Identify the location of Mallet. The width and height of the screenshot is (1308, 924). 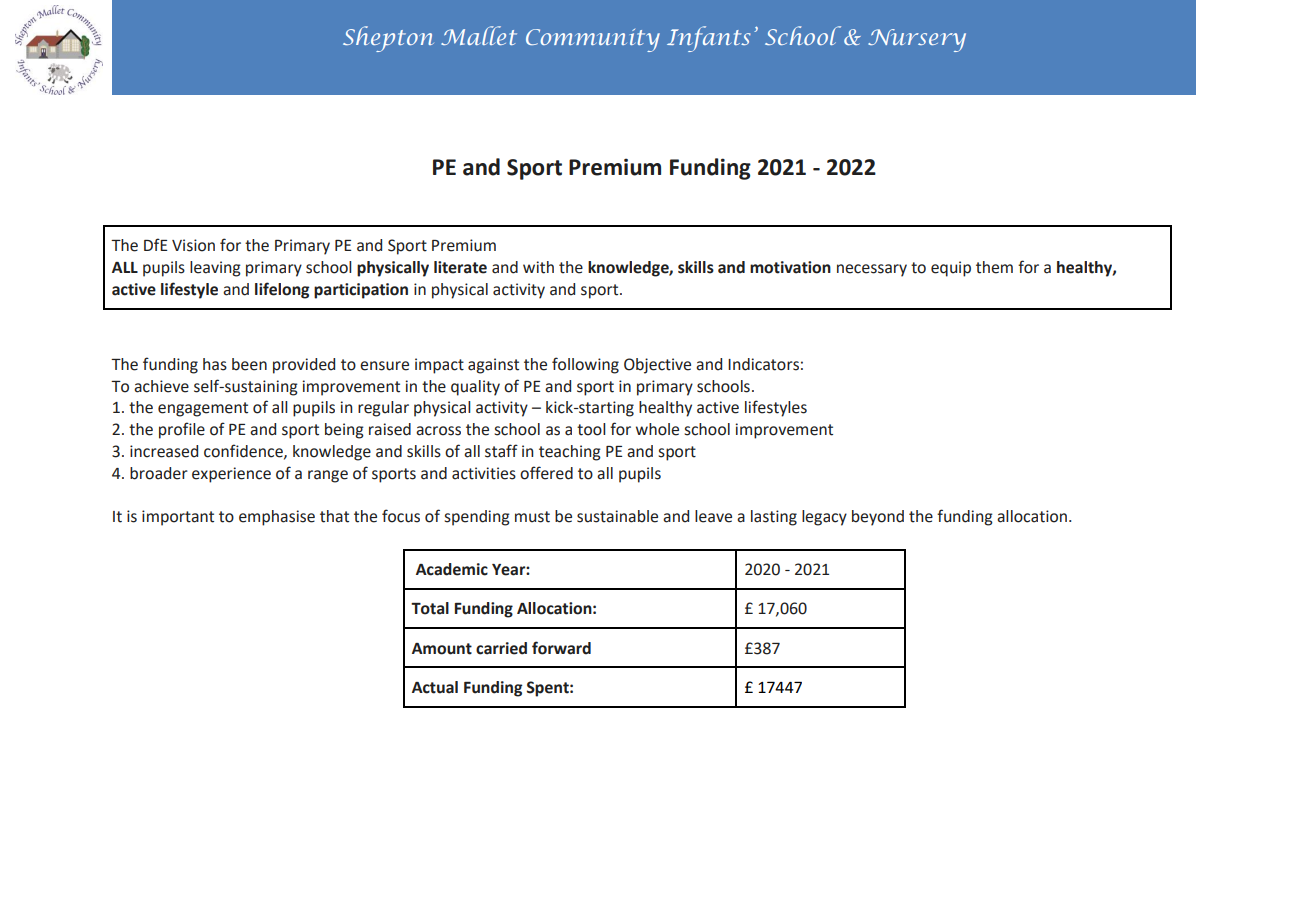
(479, 35).
